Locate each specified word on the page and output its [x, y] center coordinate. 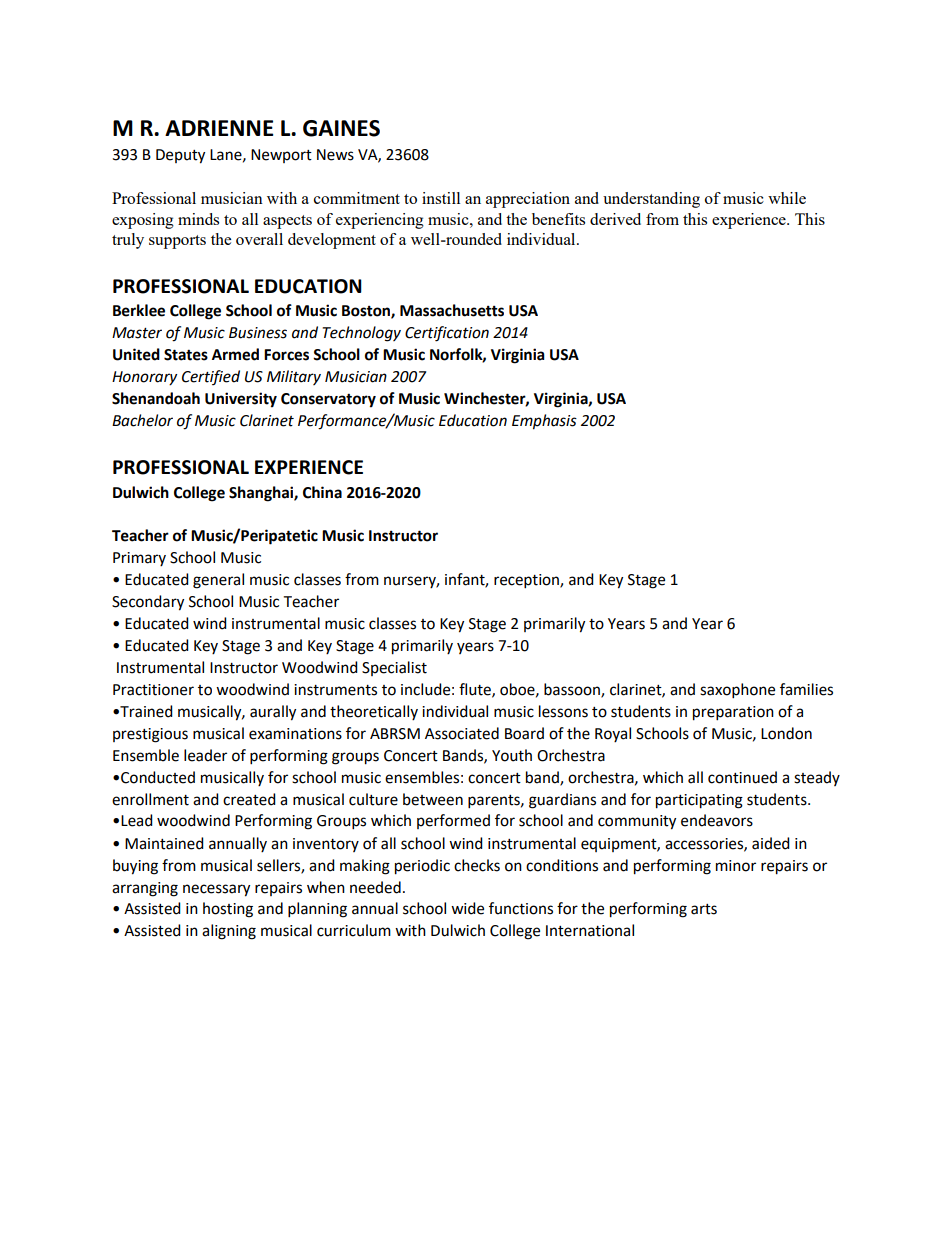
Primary [139, 559]
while [787, 198]
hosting [228, 910]
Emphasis [544, 422]
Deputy [180, 156]
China [322, 492]
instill [441, 198]
